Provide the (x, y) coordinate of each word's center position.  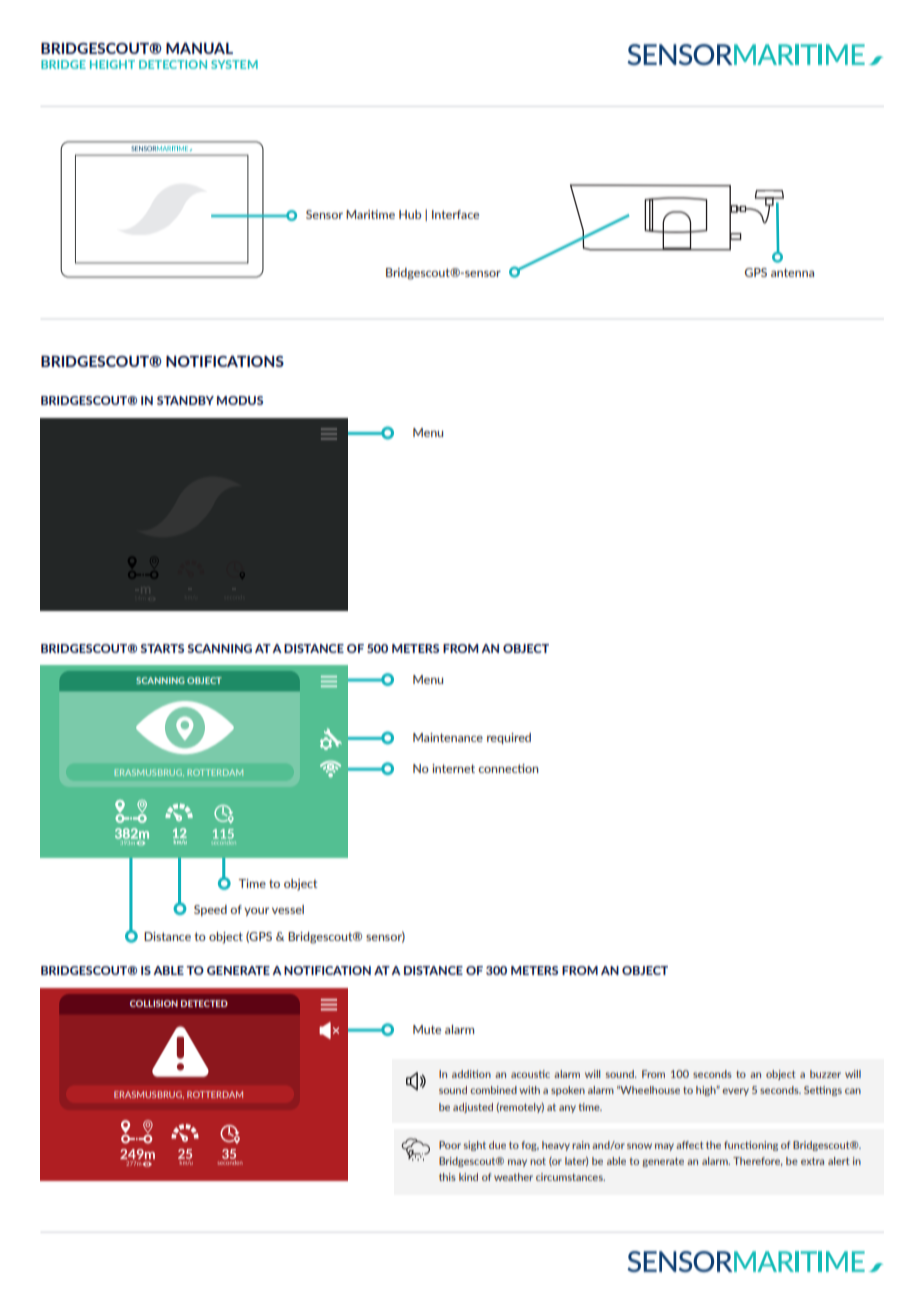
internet (453, 768)
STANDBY (185, 400)
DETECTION (173, 64)
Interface (455, 214)
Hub (410, 214)
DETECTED (204, 1003)
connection (508, 768)
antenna (792, 272)
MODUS (240, 400)
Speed (210, 910)
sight (475, 1146)
